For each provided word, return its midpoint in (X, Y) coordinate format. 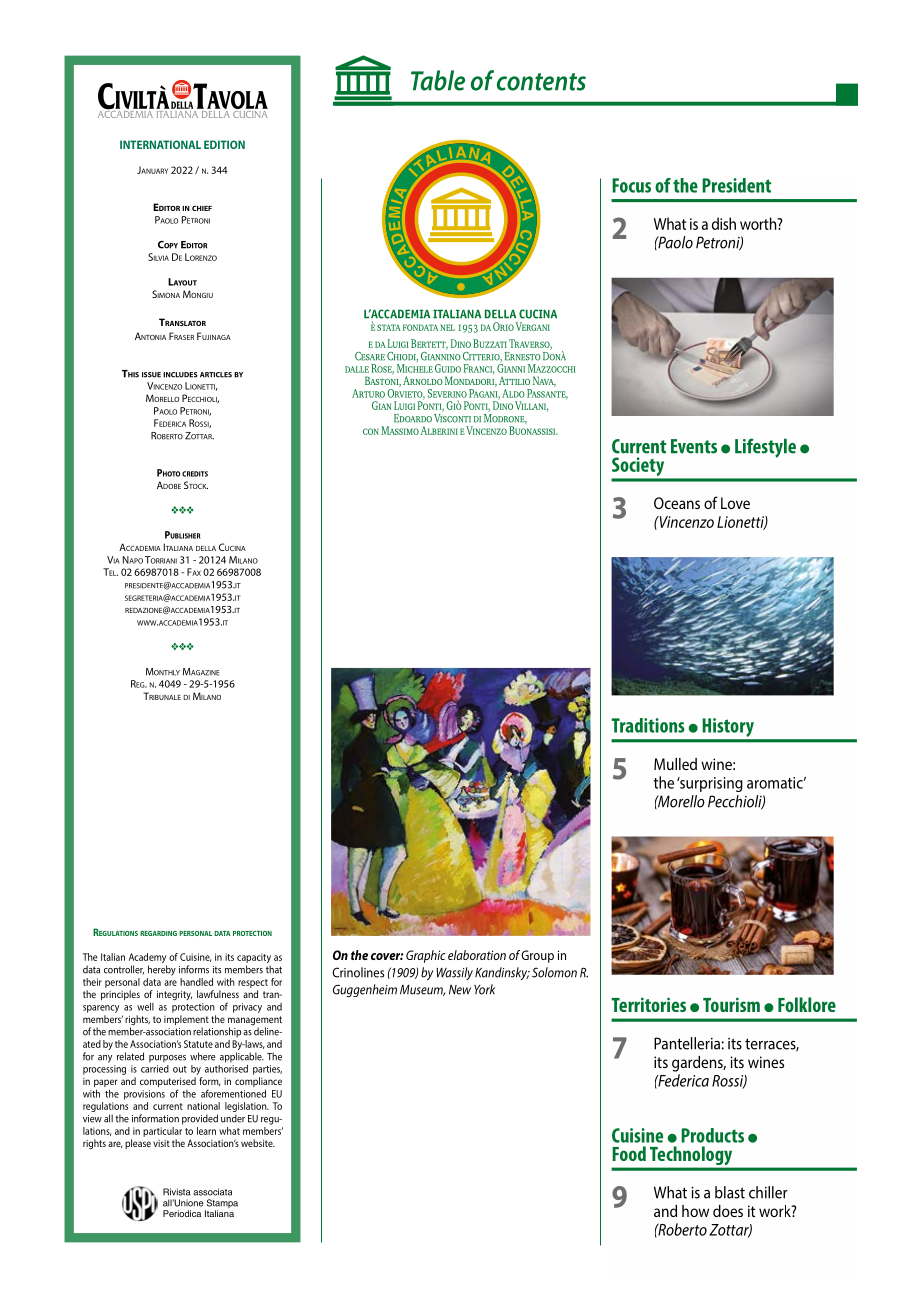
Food (629, 1153)
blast (730, 1192)
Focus (631, 185)
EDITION (224, 144)
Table (438, 80)
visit (161, 1143)
